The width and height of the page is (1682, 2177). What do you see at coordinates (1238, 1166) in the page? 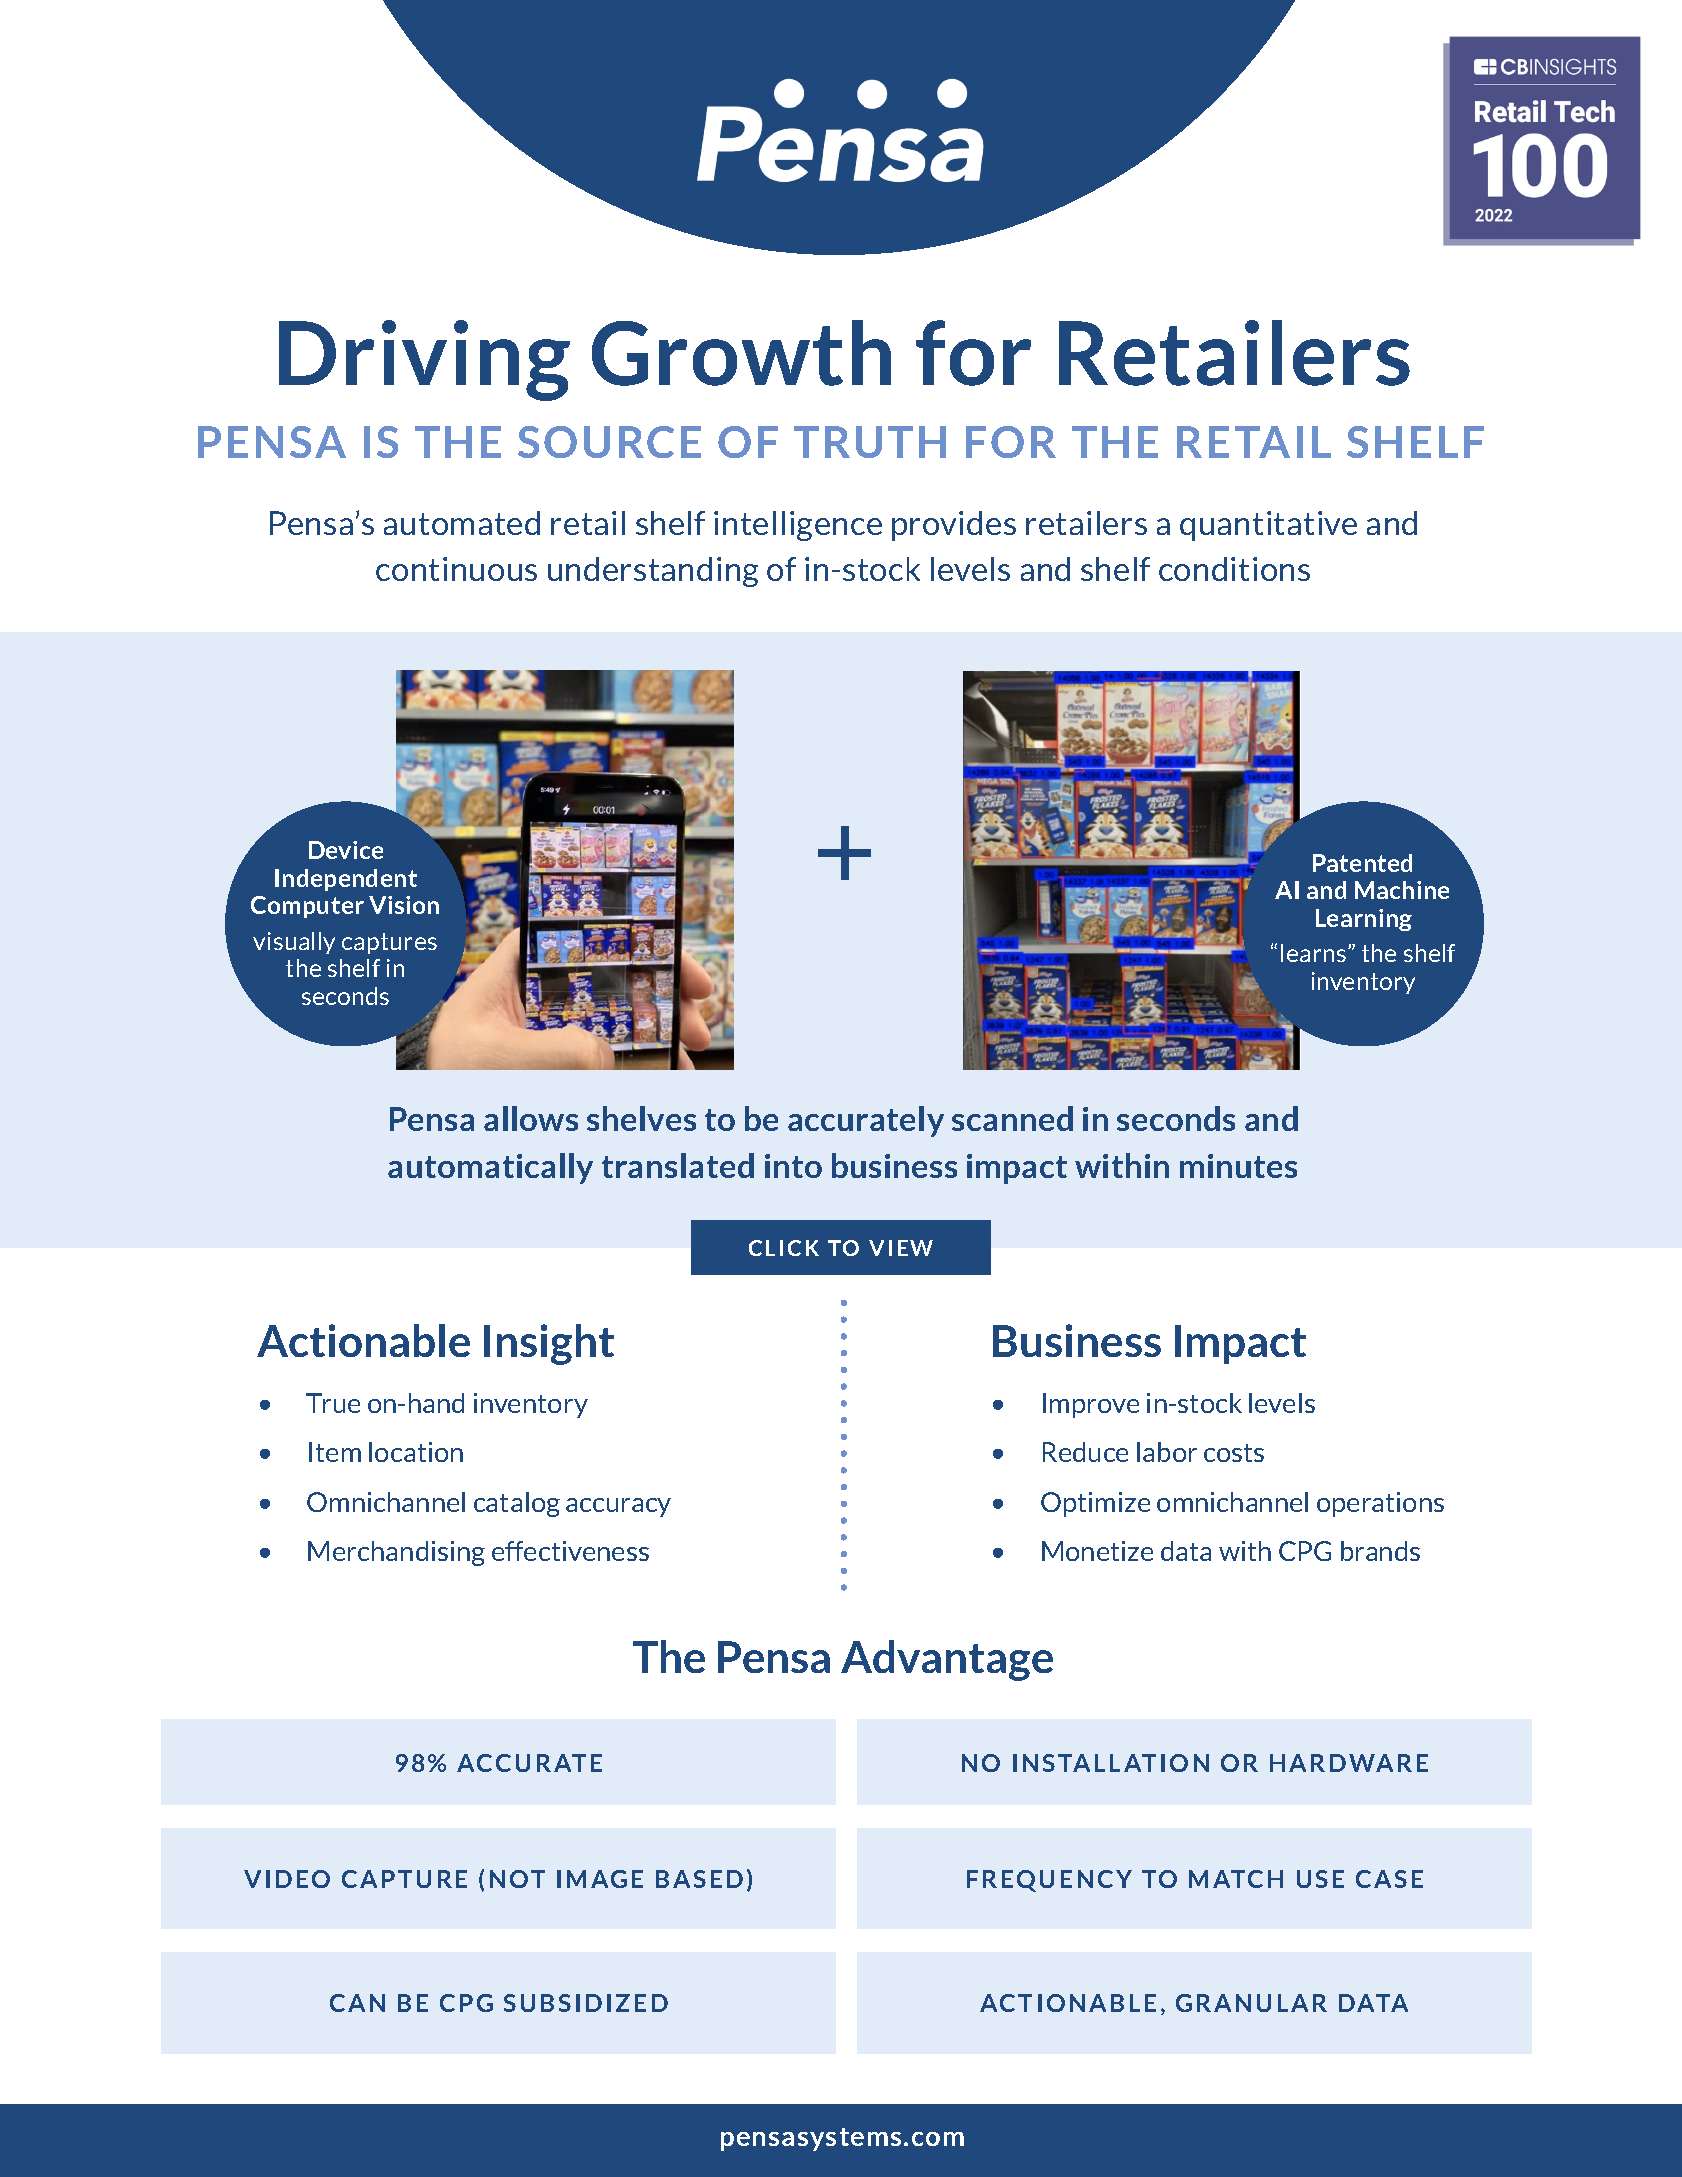
I see `minutes` at bounding box center [1238, 1166].
